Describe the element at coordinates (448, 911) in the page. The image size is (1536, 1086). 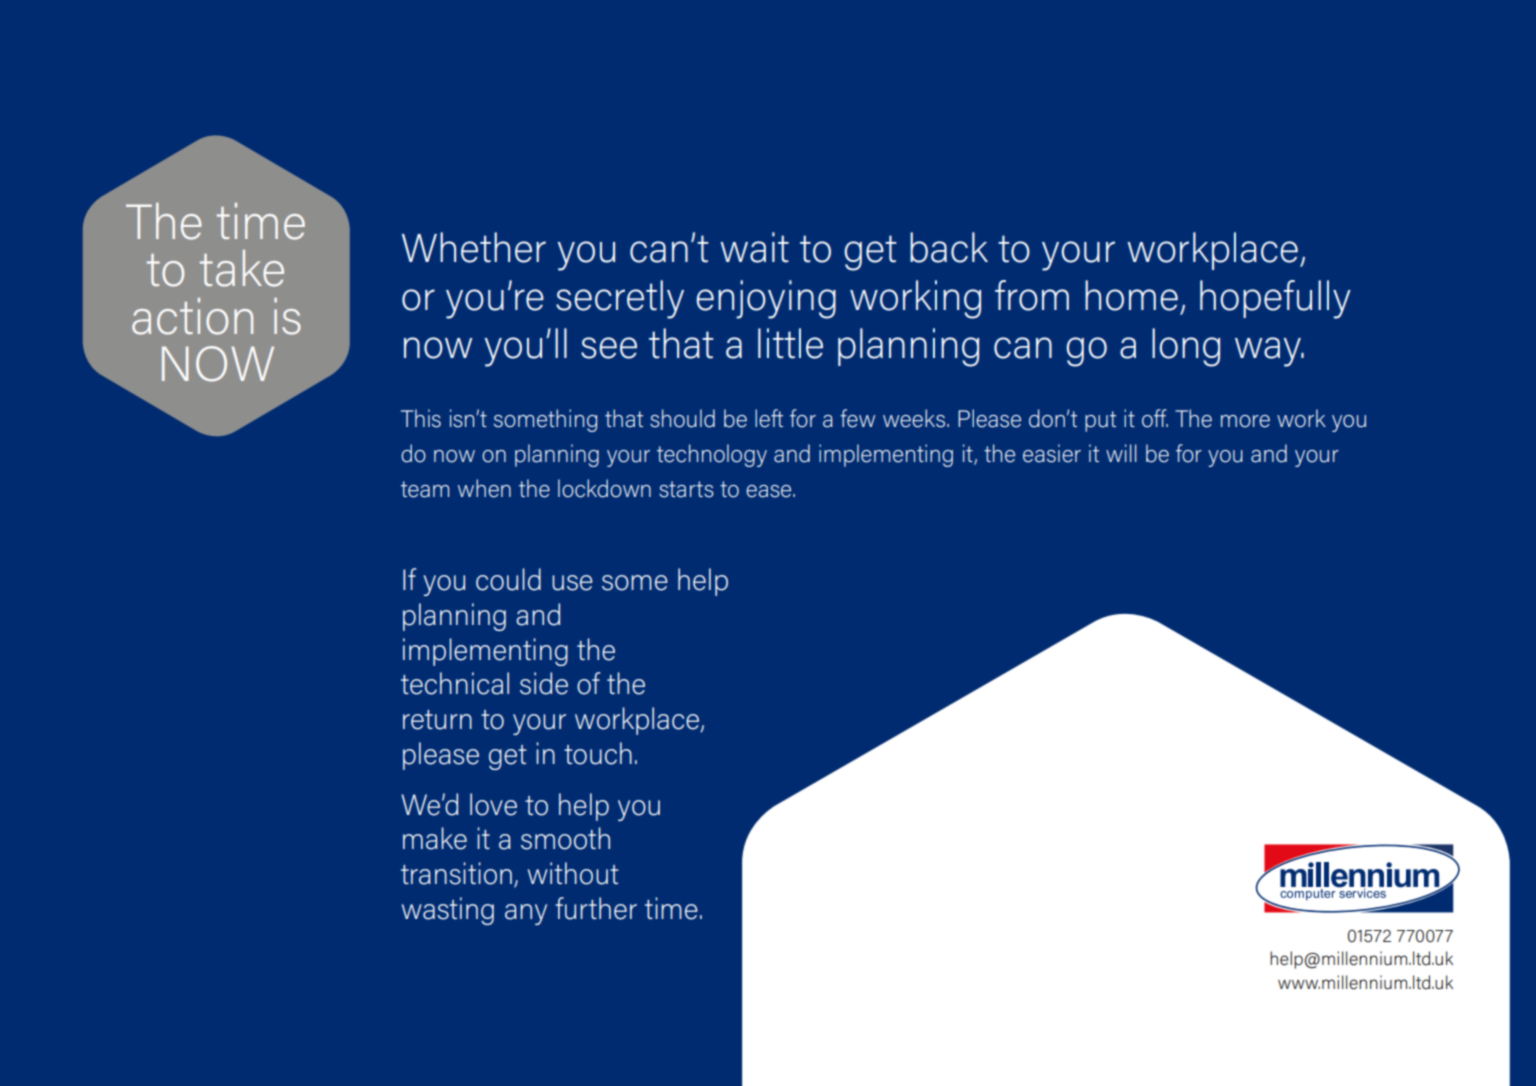
I see `wasting` at that location.
